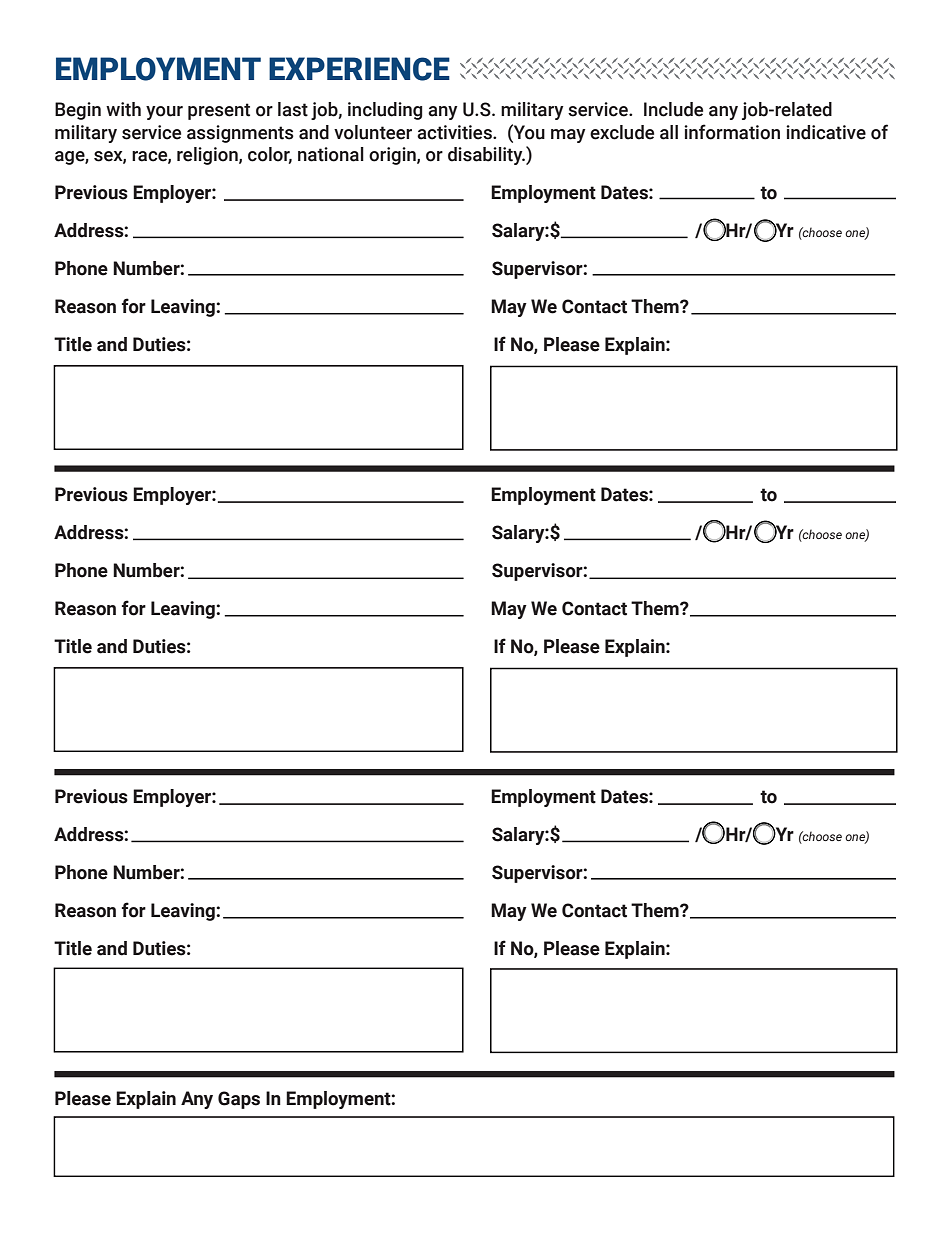 The height and width of the screenshot is (1233, 952). Describe the element at coordinates (455, 132) in the screenshot. I see `activities` at that location.
